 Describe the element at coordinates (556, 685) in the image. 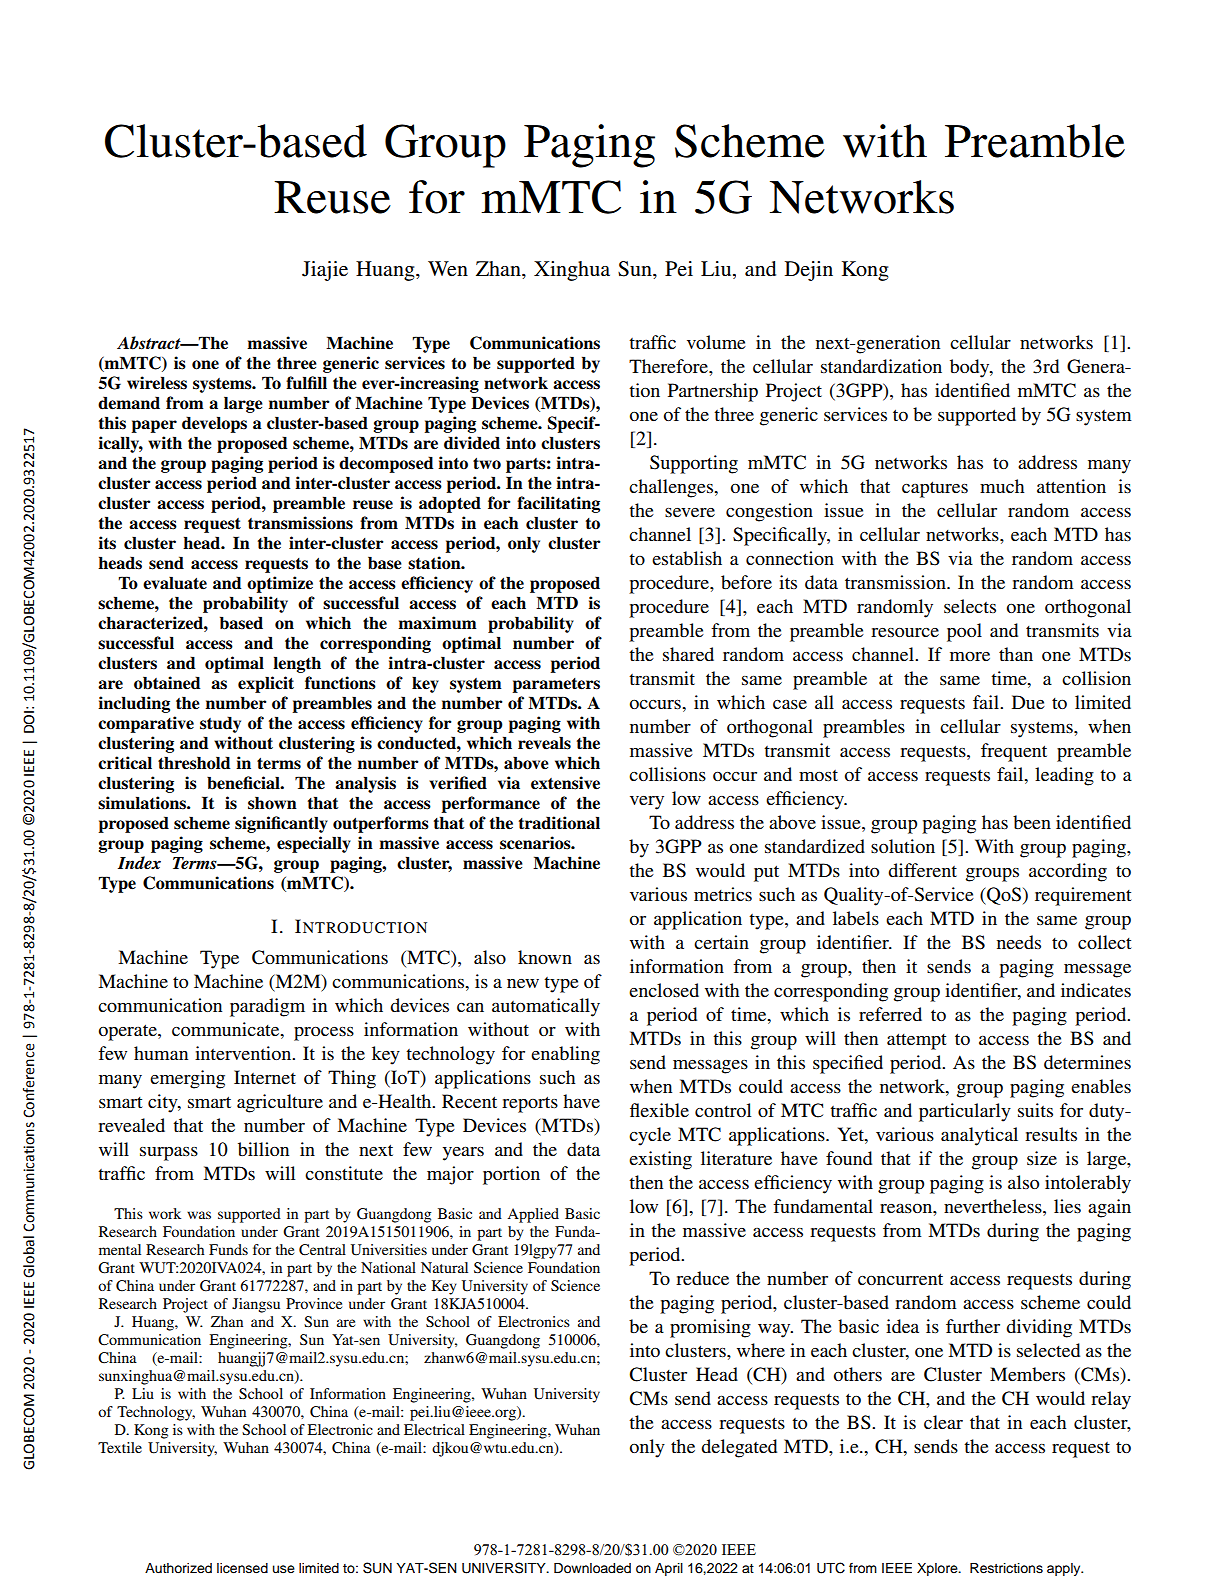

I see `parameters` at that location.
